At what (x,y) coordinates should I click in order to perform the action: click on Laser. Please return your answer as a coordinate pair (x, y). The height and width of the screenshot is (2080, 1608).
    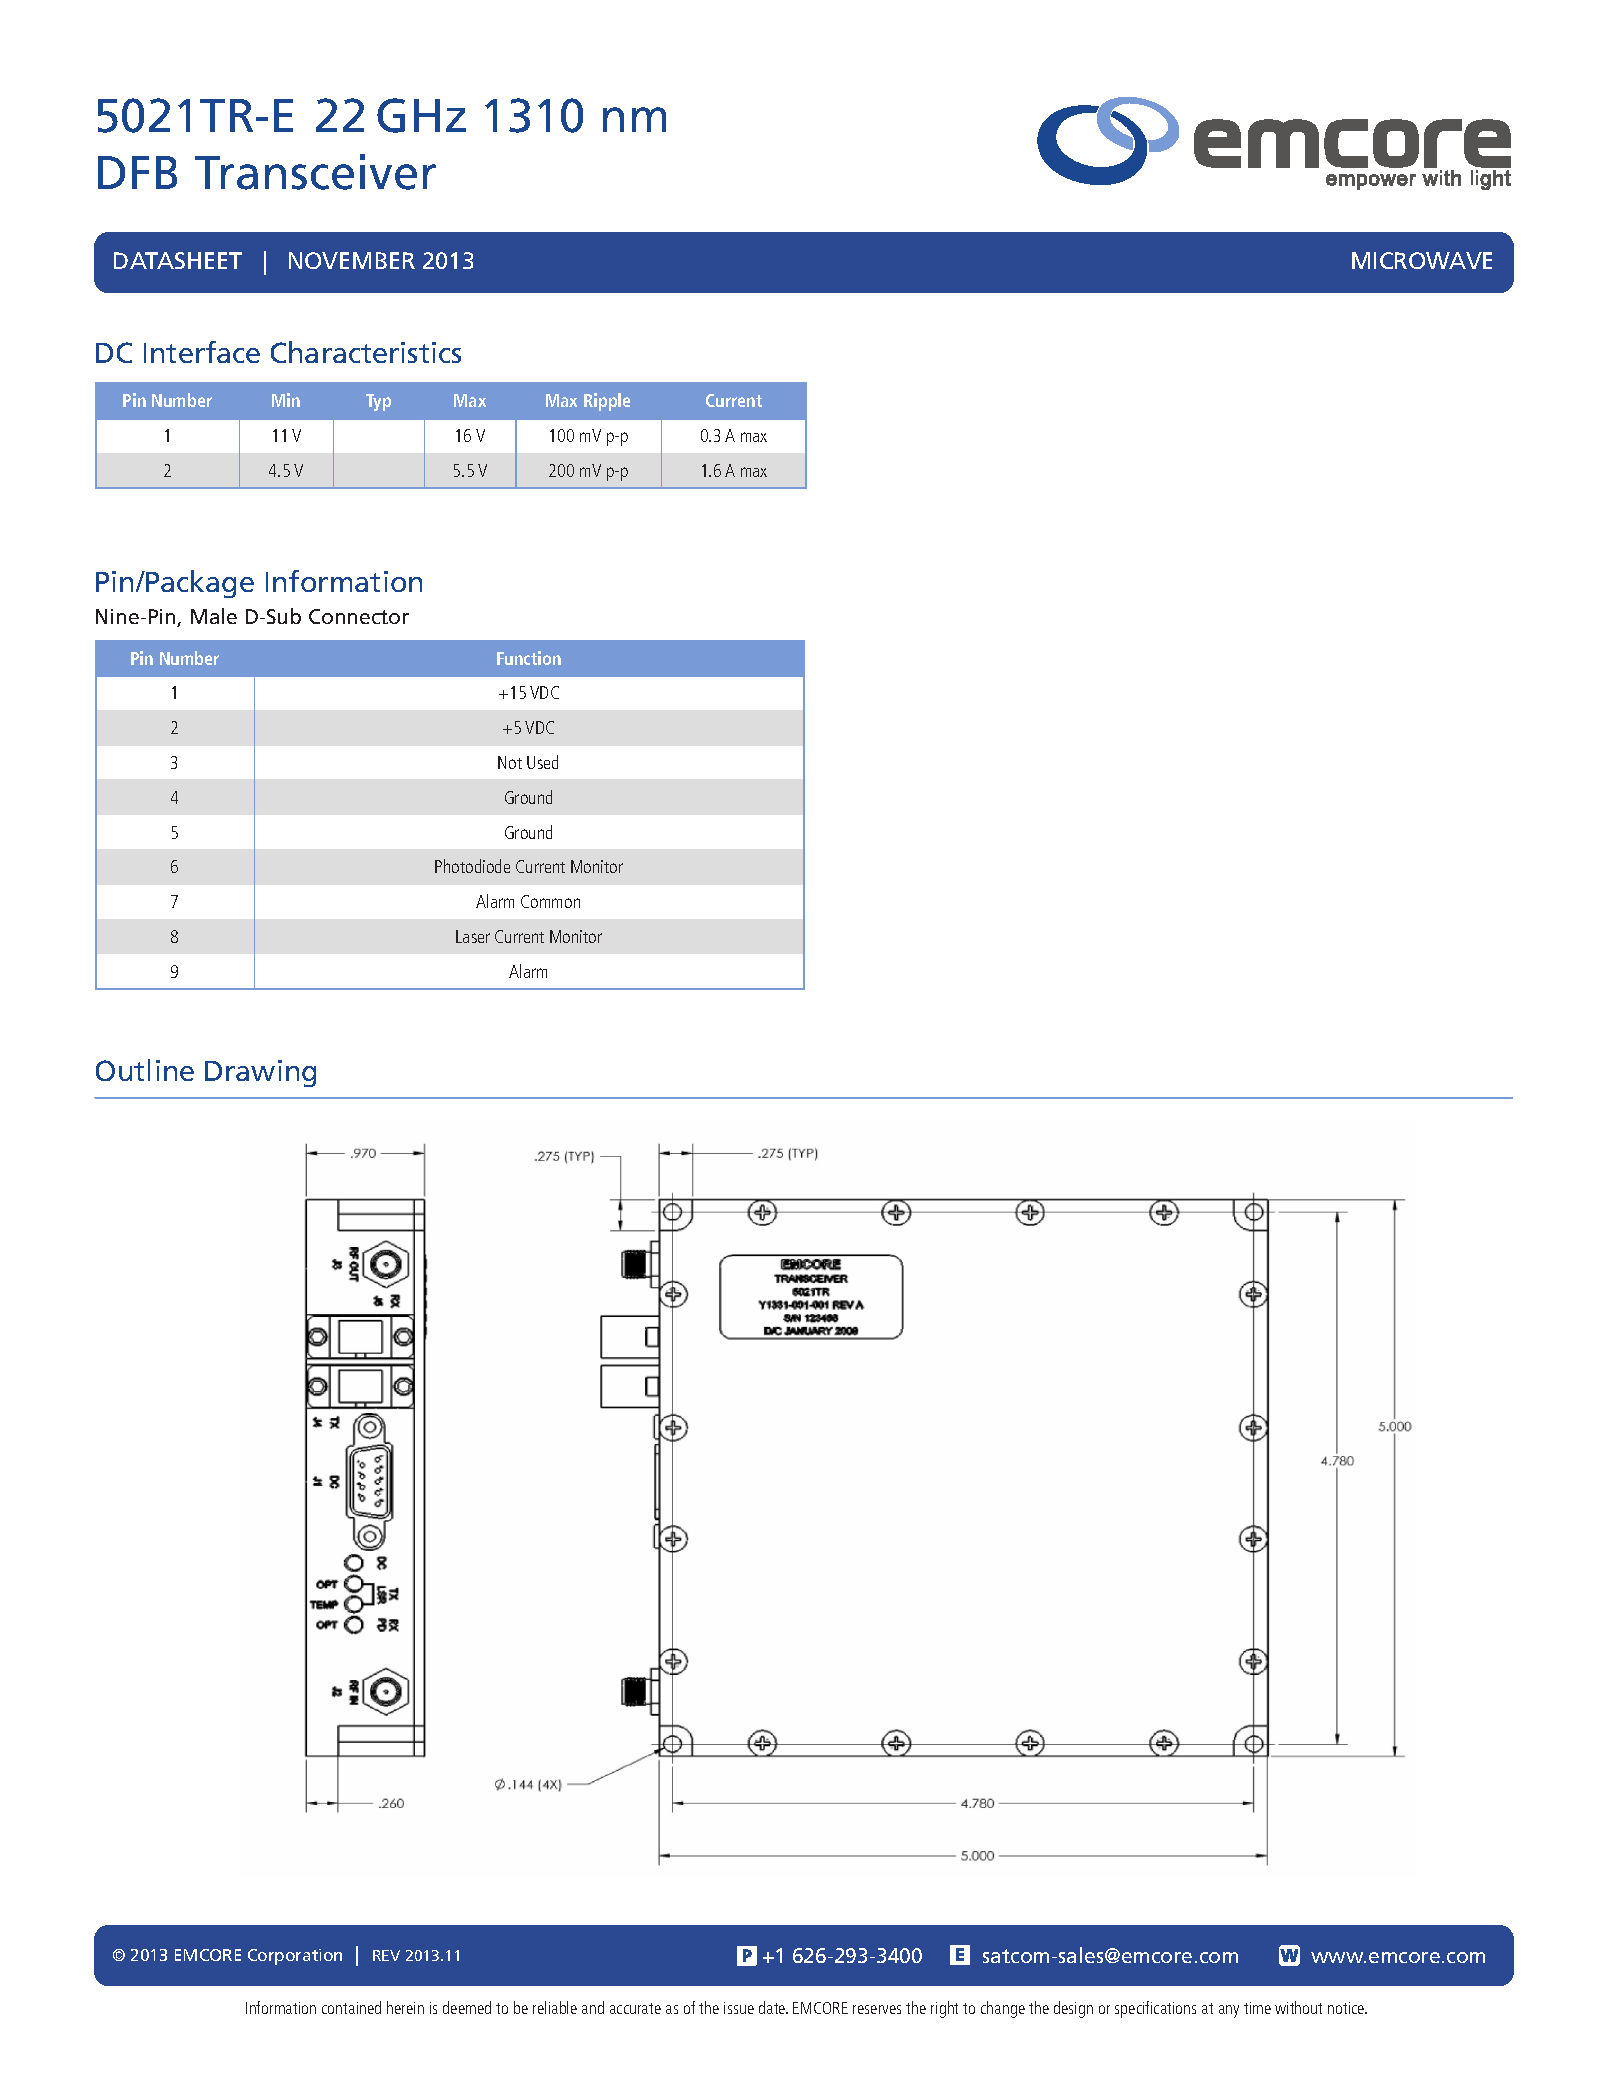
    Looking at the image, I should click on (473, 936).
